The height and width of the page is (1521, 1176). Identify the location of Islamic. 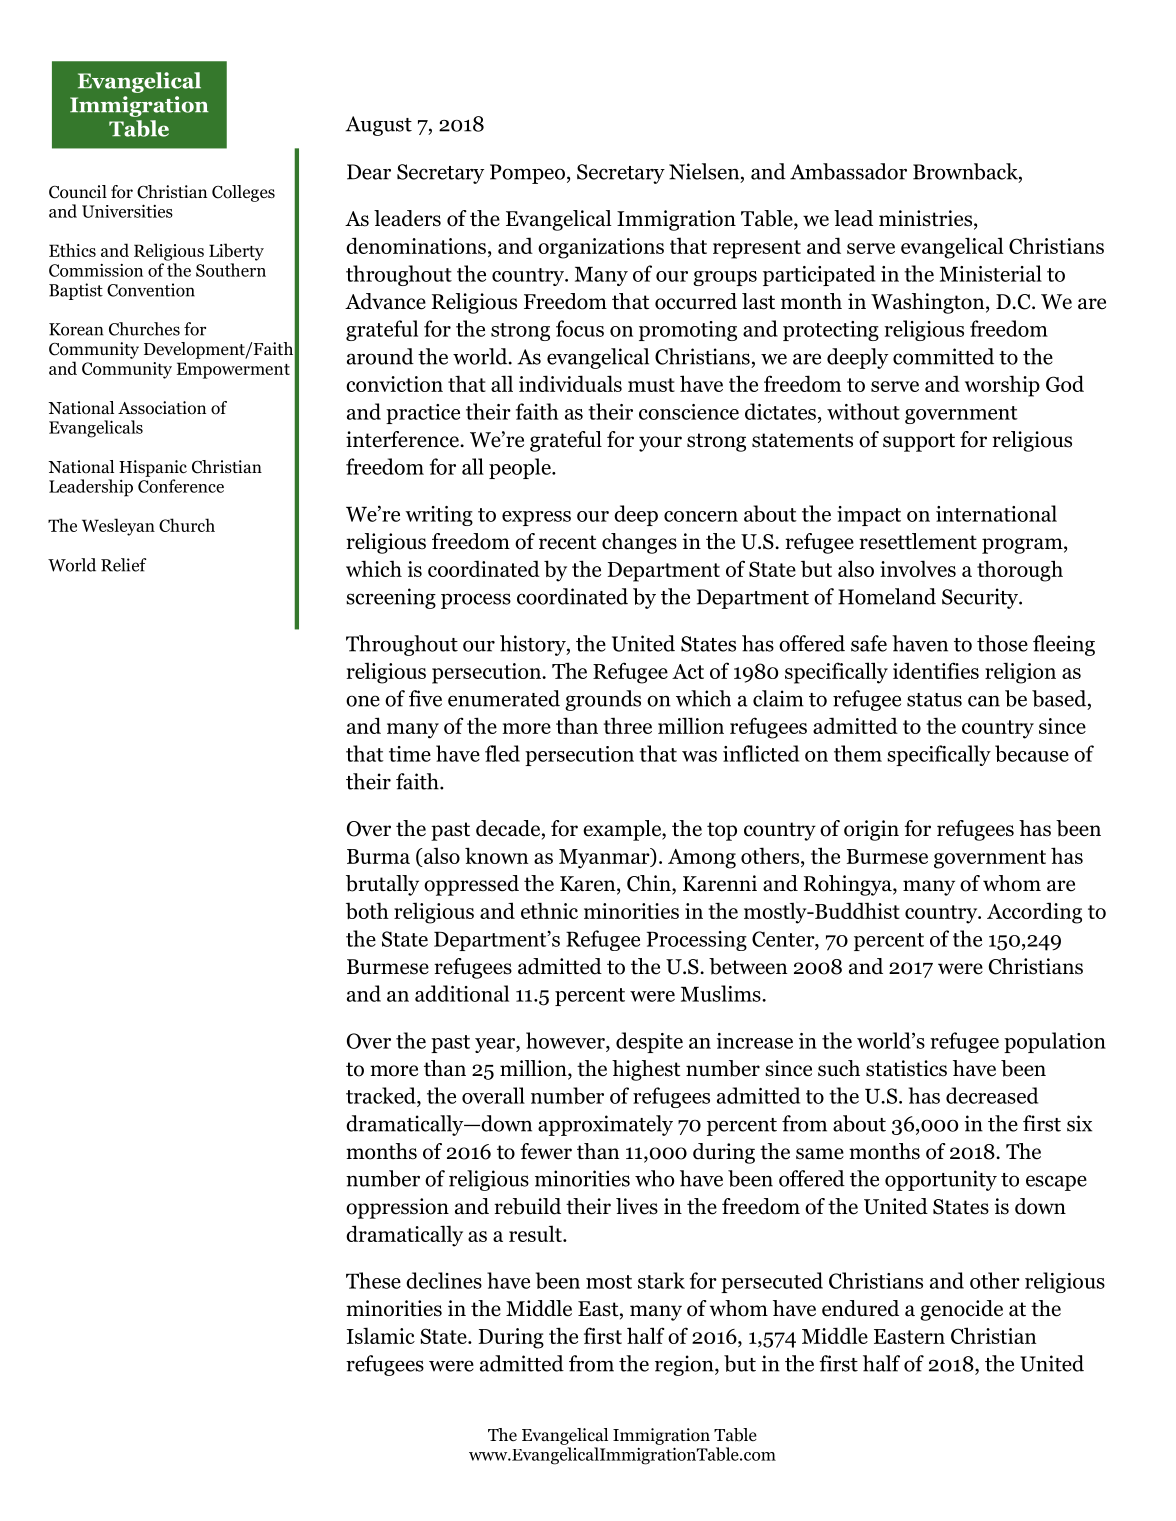
(381, 1335).
